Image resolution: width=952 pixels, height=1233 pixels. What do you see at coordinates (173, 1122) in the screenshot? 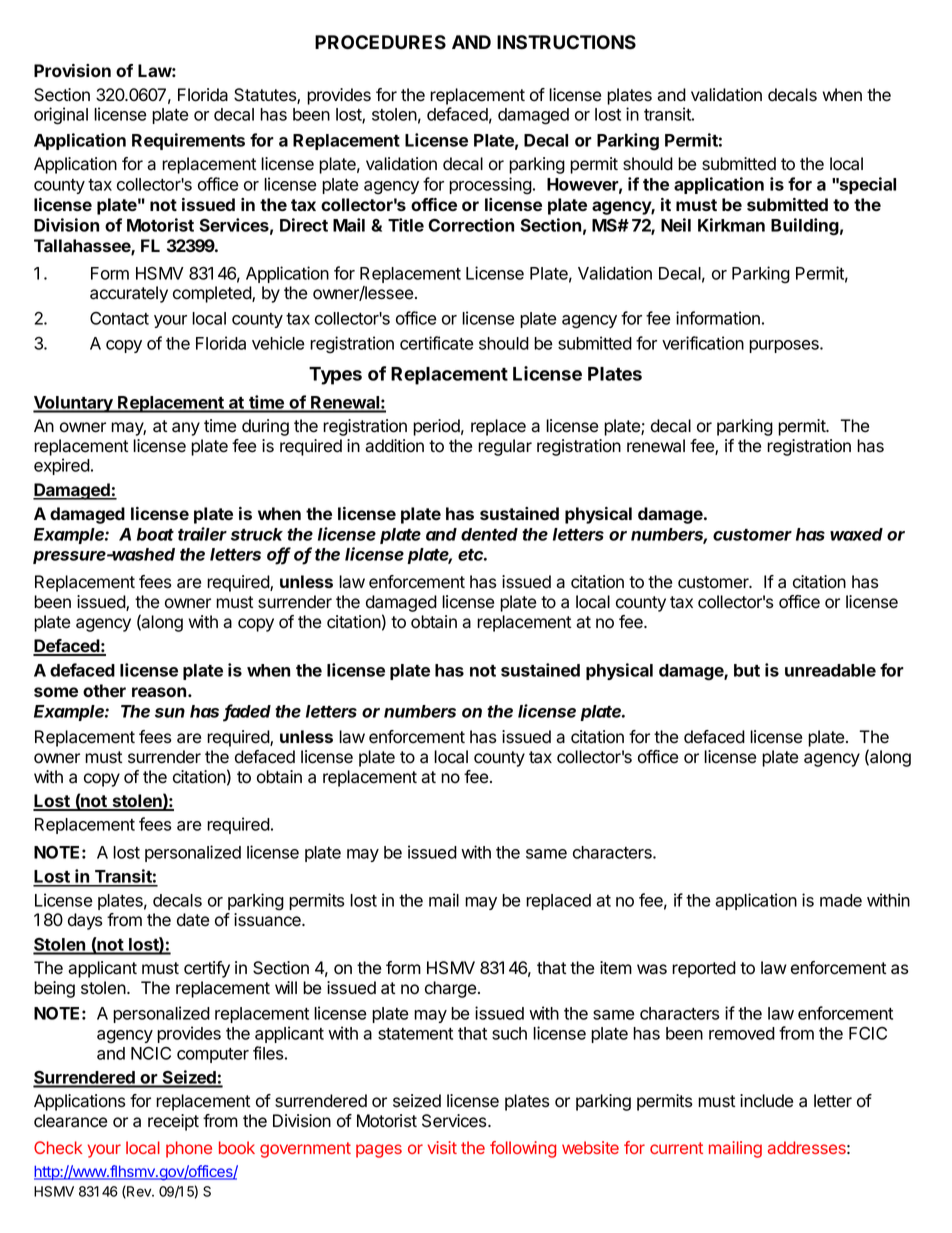
I see `receipt` at bounding box center [173, 1122].
